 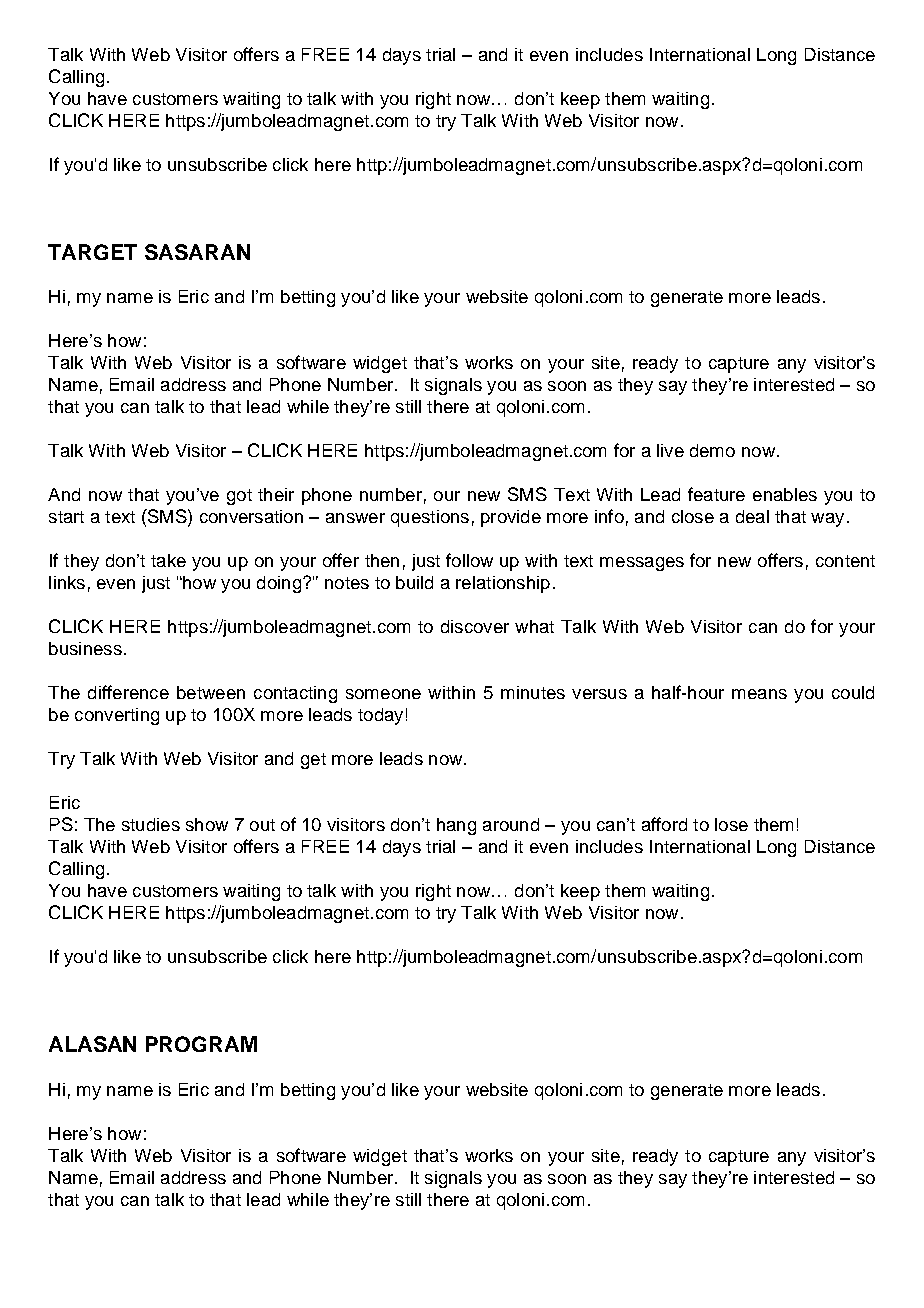 I want to click on PROGRAM, so click(x=201, y=1044).
